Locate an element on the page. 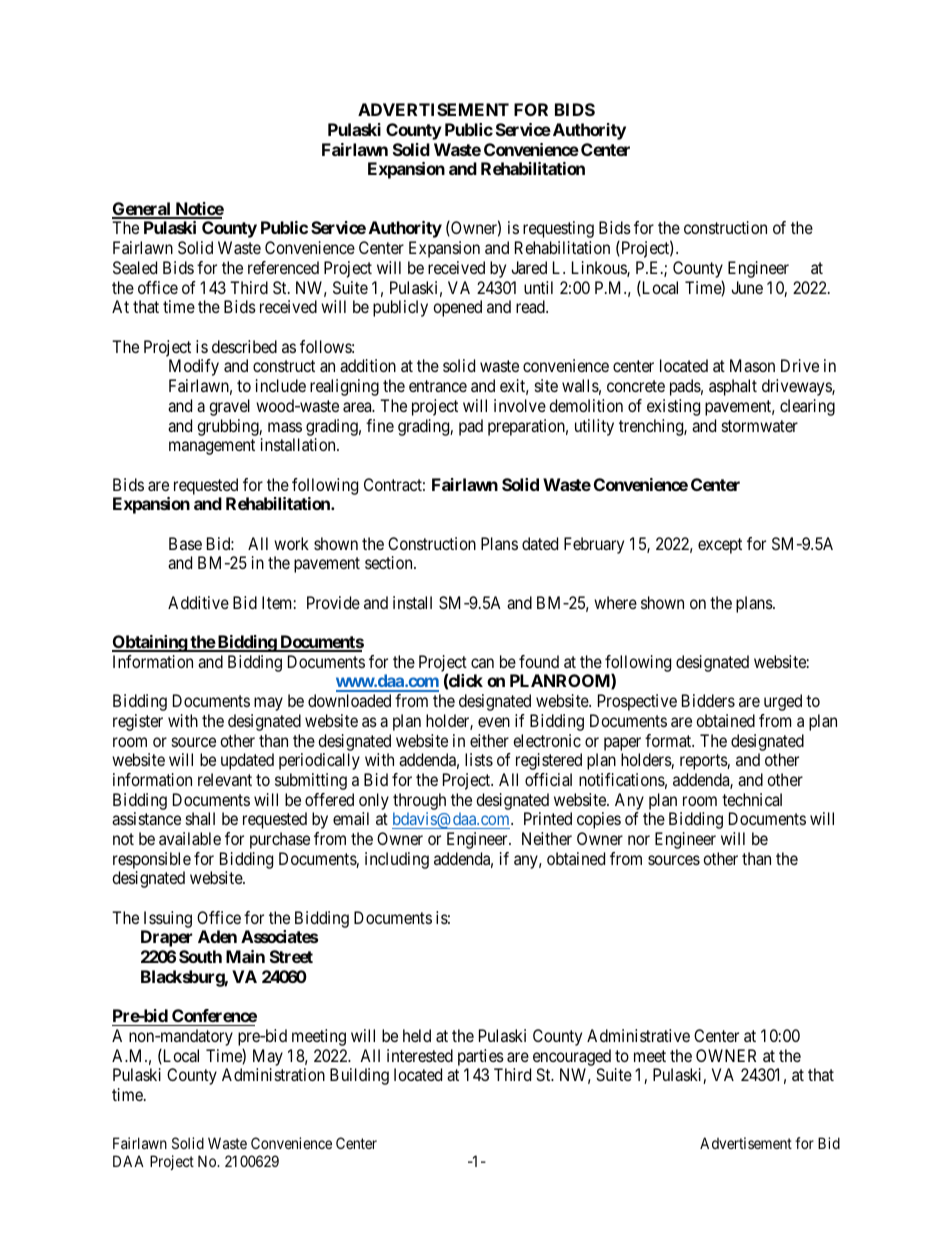  parties is located at coordinates (481, 1057).
